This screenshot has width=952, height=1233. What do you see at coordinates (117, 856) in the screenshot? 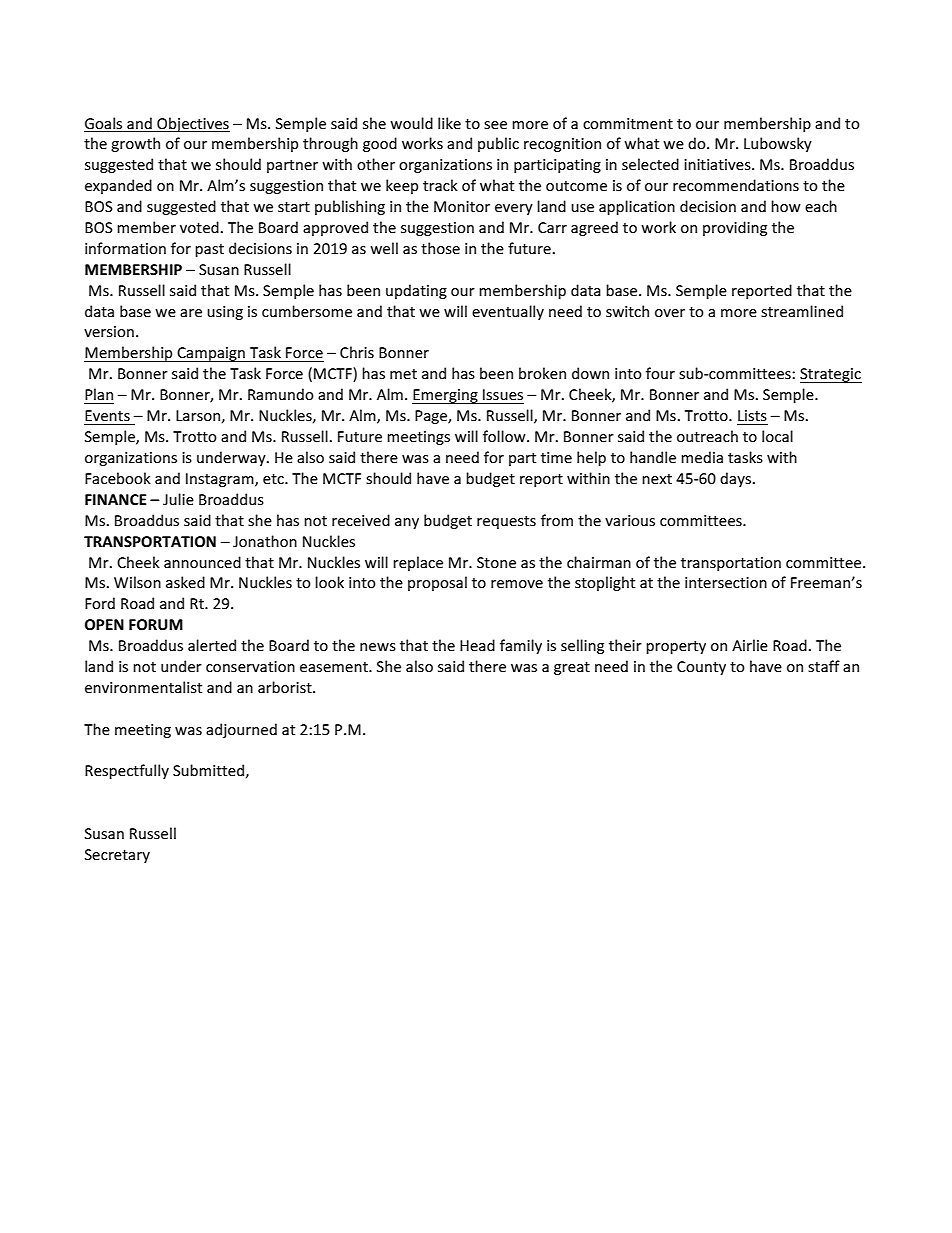
I see `Secretary` at bounding box center [117, 856].
